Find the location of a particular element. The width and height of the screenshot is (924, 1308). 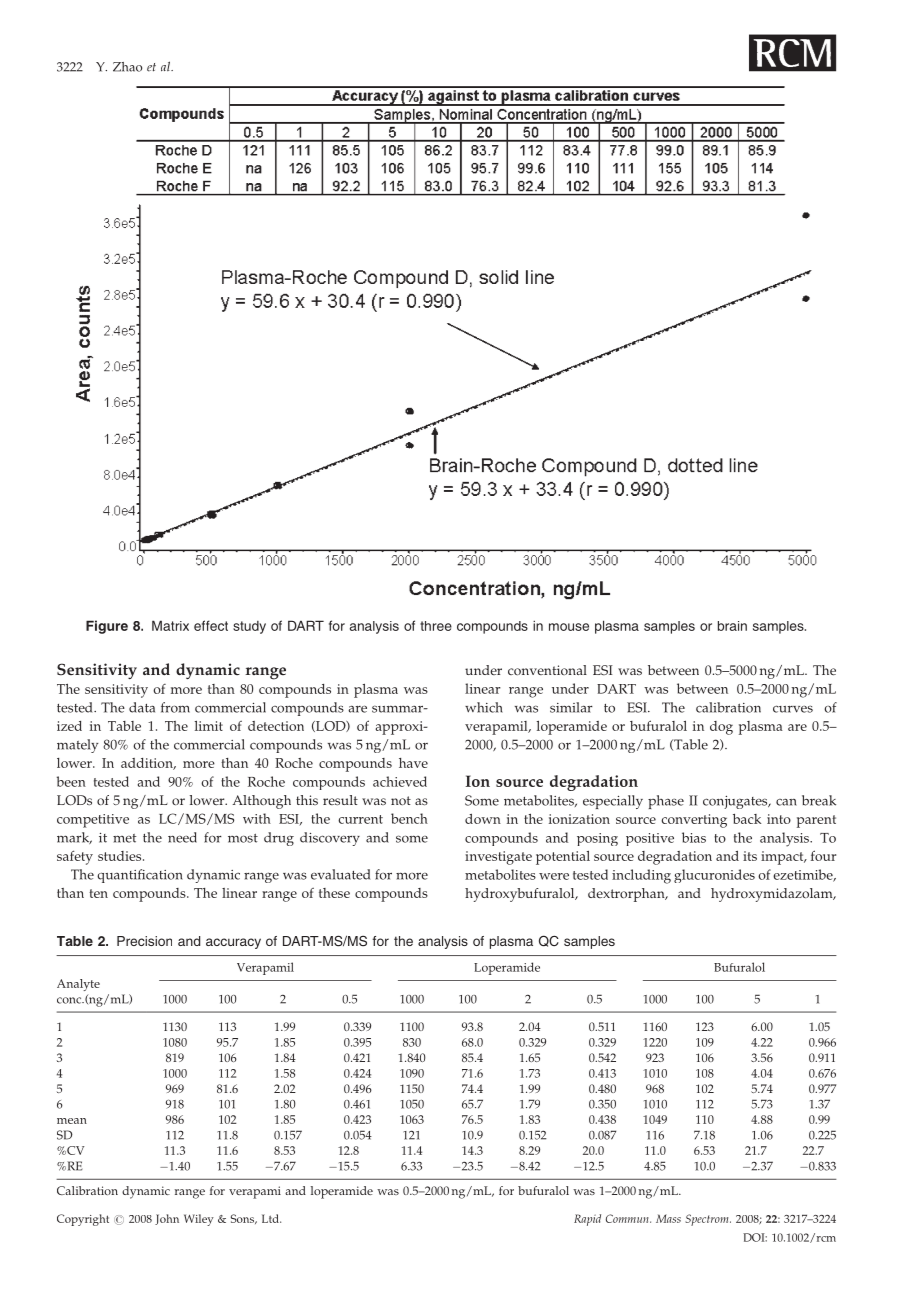

which is located at coordinates (484, 707).
